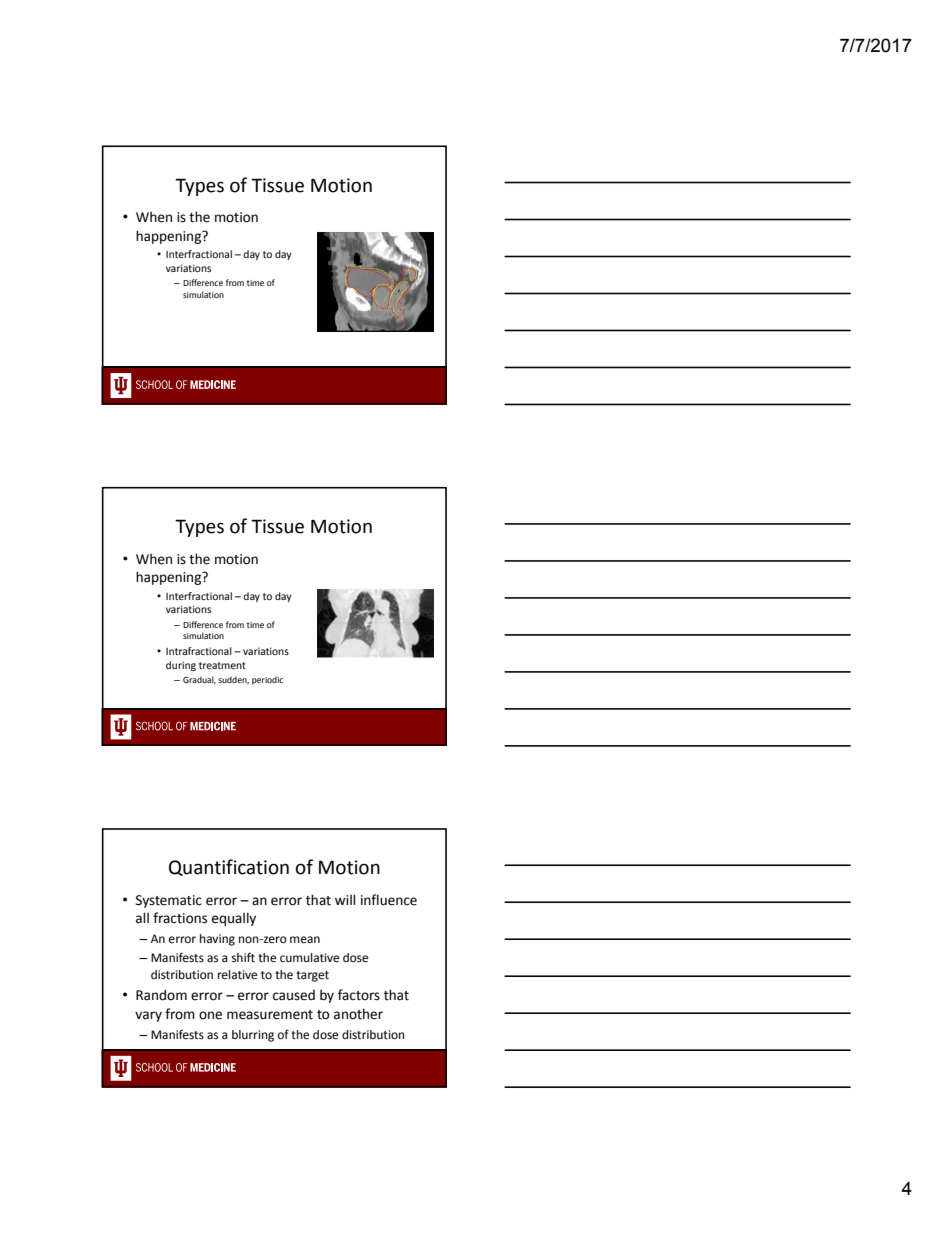  I want to click on periodic, so click(267, 680).
